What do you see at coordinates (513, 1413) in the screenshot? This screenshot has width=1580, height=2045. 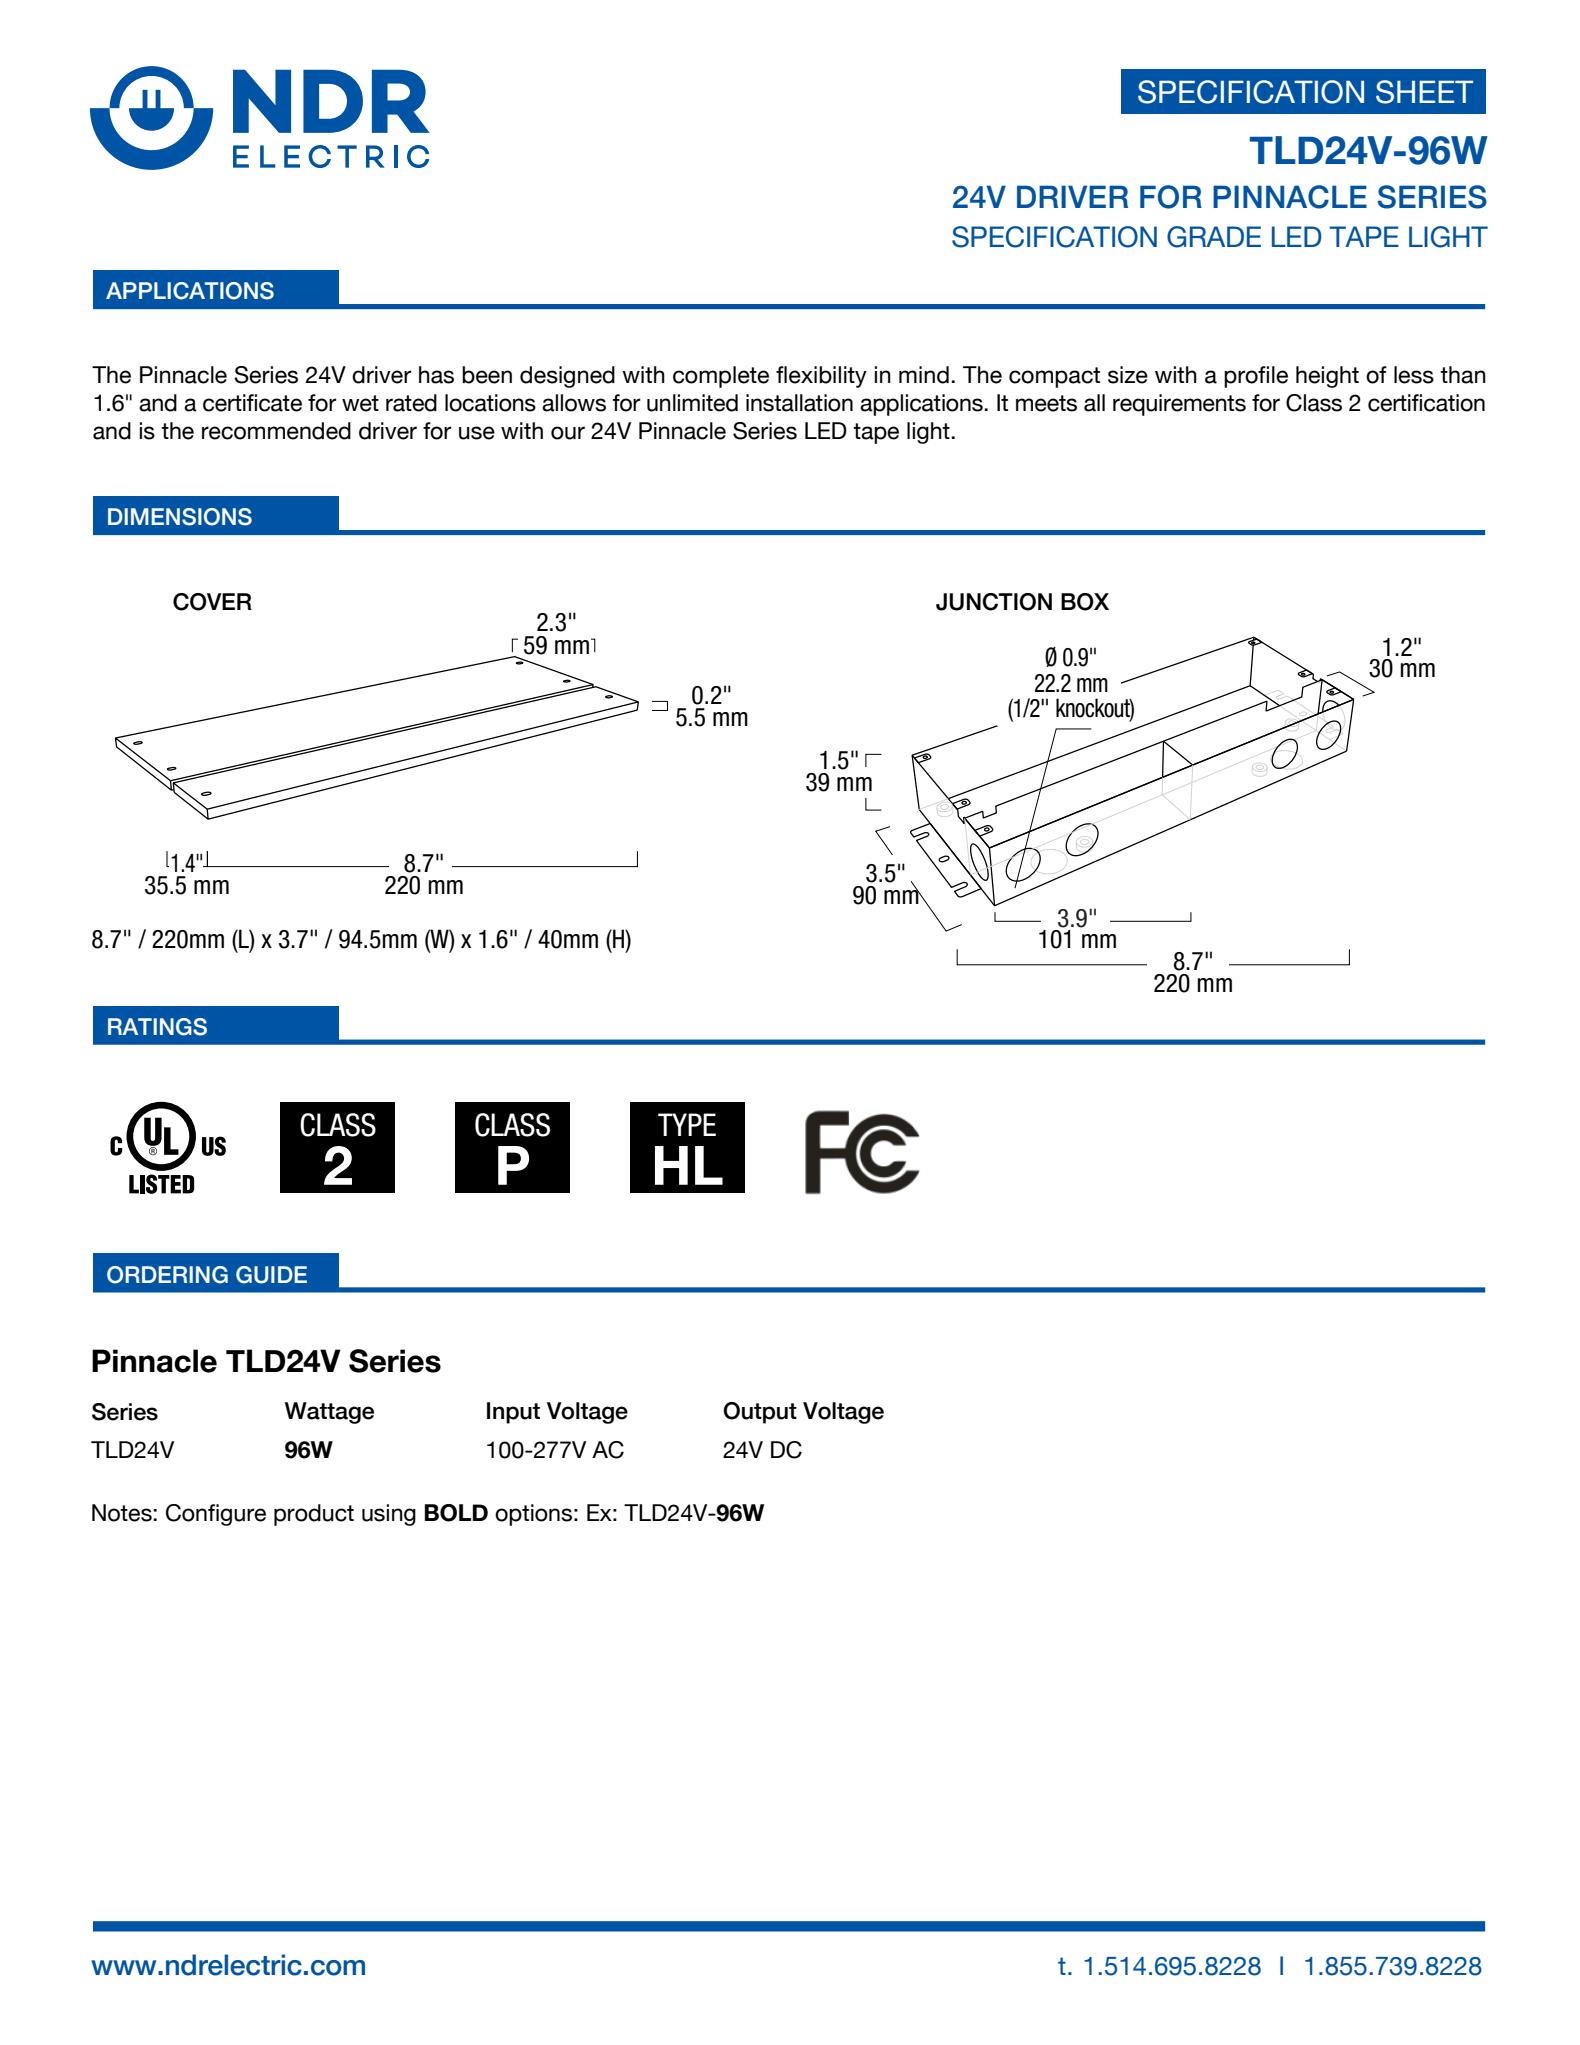 I see `Input` at bounding box center [513, 1413].
